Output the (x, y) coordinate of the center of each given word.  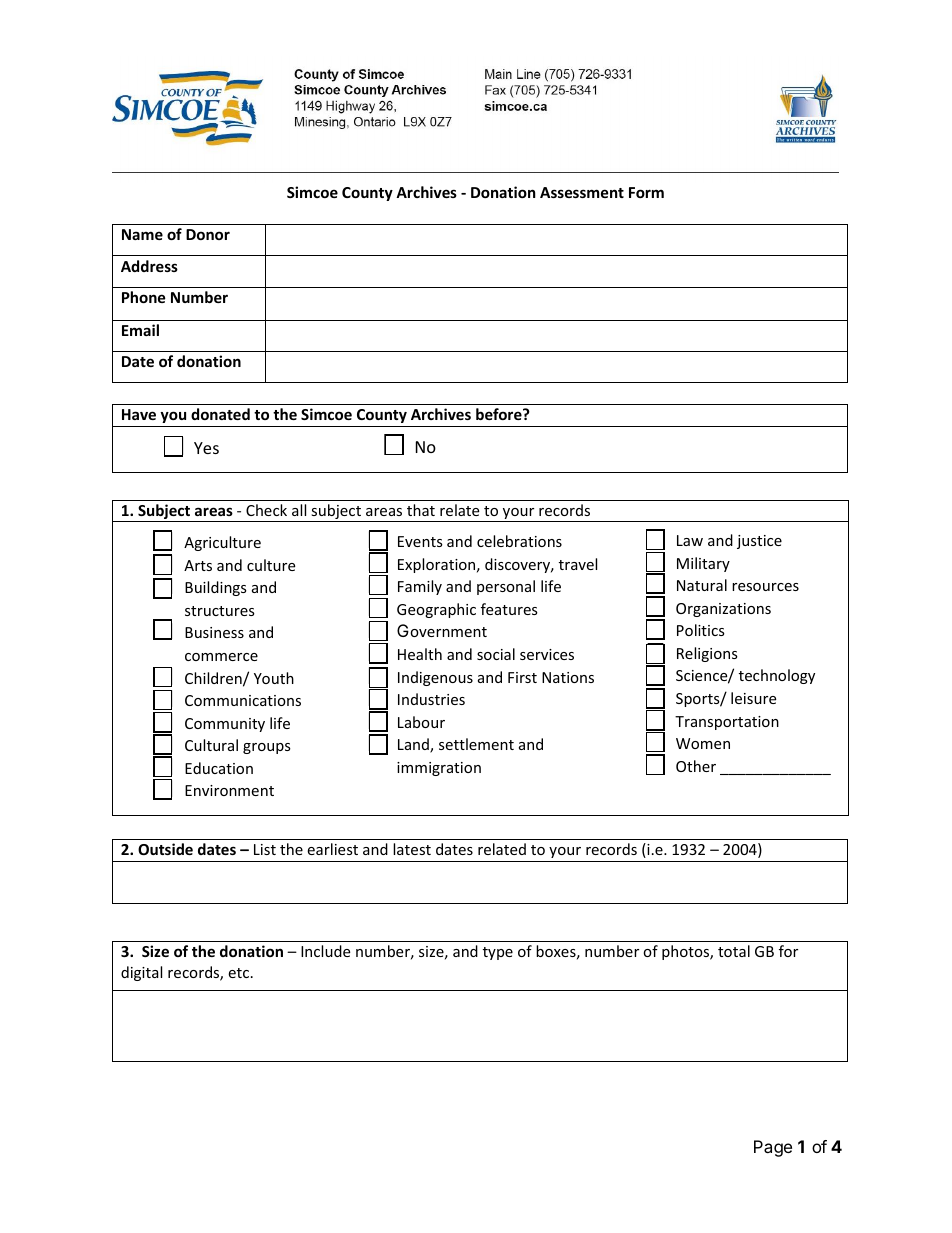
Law (690, 540)
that (421, 510)
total (734, 951)
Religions (707, 654)
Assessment (582, 192)
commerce (221, 657)
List (265, 849)
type (498, 953)
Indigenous (435, 678)
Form (646, 192)
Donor (208, 234)
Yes (206, 448)
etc (238, 973)
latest (412, 849)
